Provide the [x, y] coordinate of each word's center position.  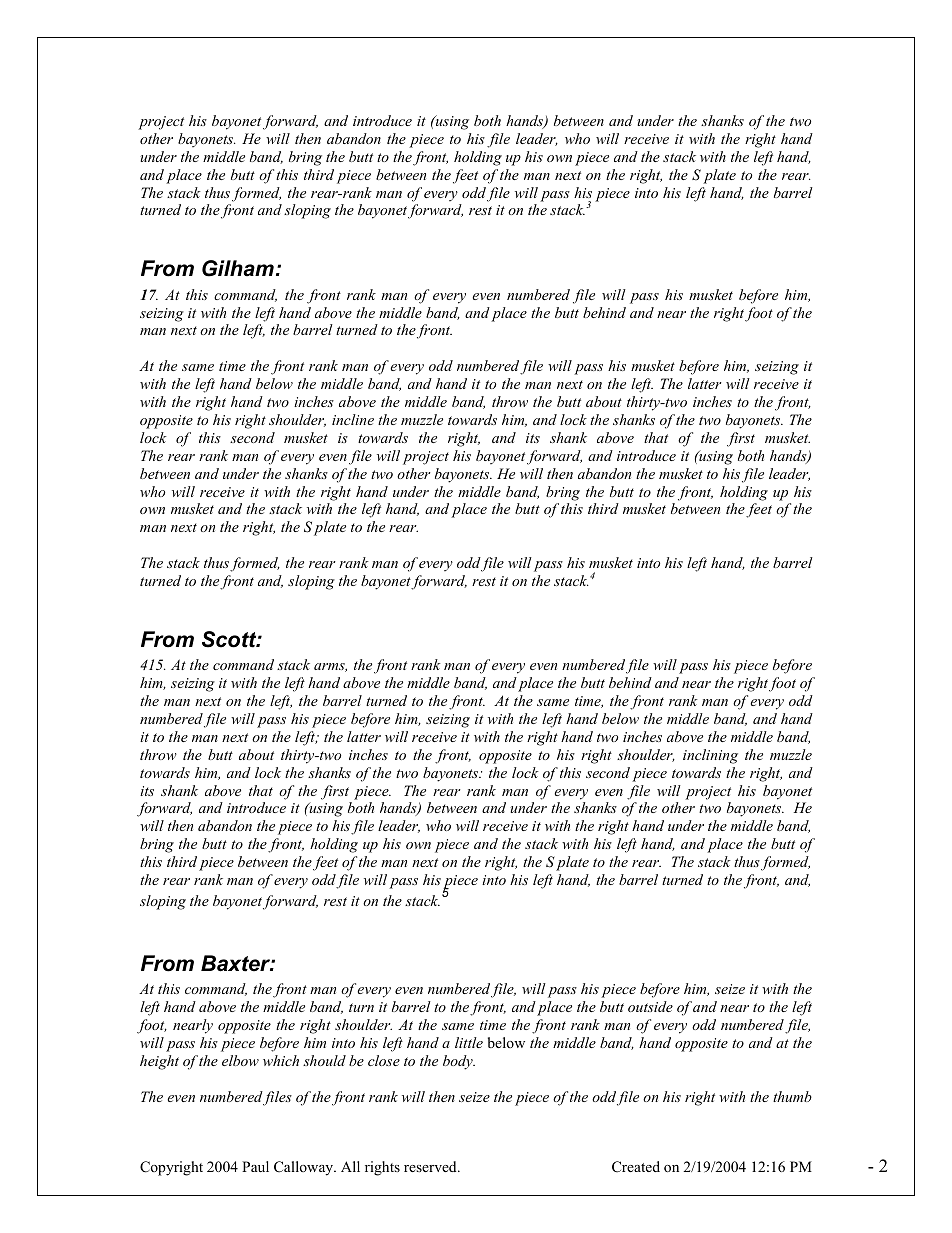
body [459, 1062]
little [469, 1042]
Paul [255, 1166]
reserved [431, 1166]
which [281, 1060]
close [384, 1060]
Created [636, 1167]
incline [353, 419]
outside [650, 1006]
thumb [792, 1096]
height [159, 1062]
